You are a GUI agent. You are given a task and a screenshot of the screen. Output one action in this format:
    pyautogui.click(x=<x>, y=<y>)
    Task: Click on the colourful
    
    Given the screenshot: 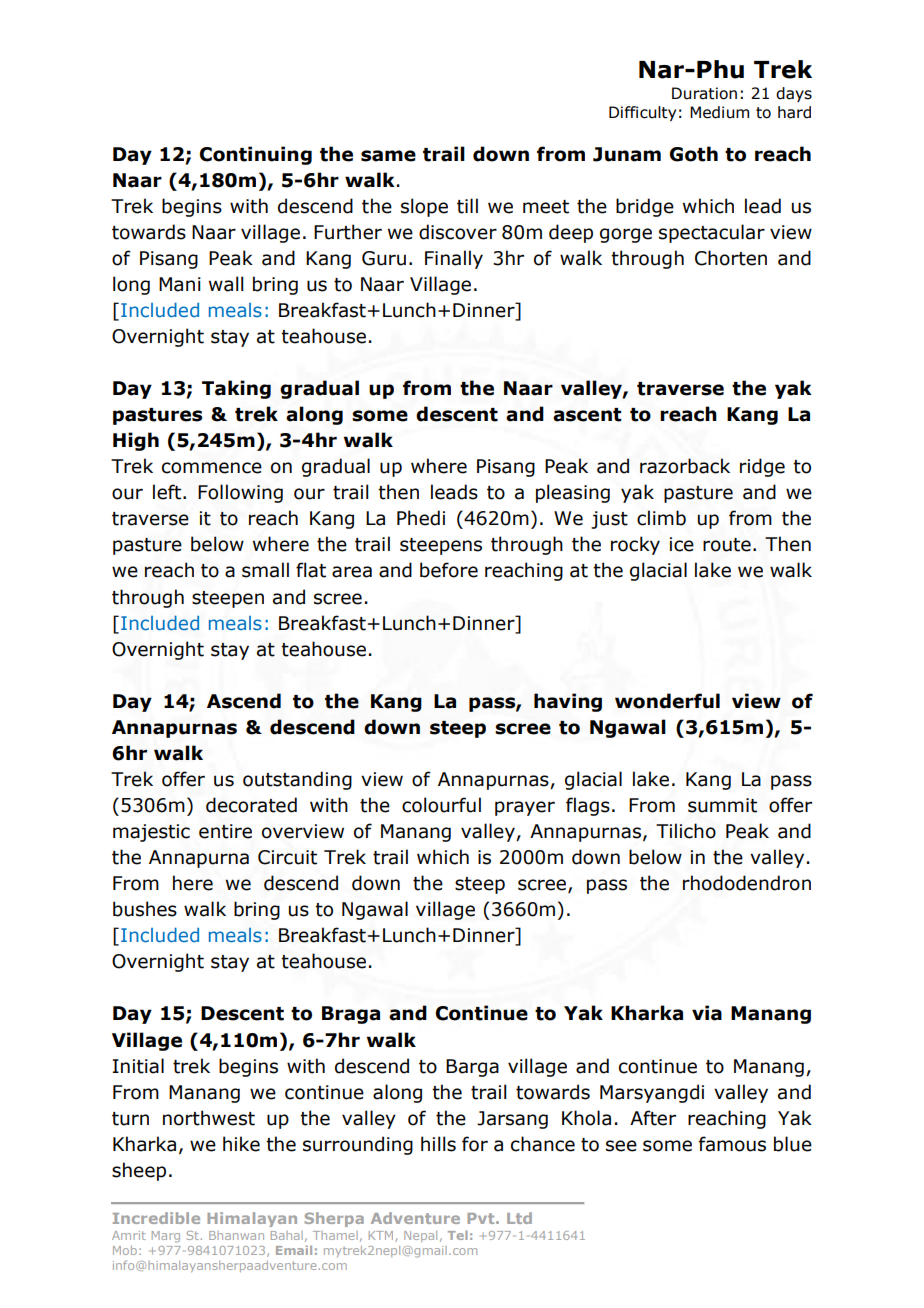 What is the action you would take?
    pyautogui.click(x=441, y=805)
